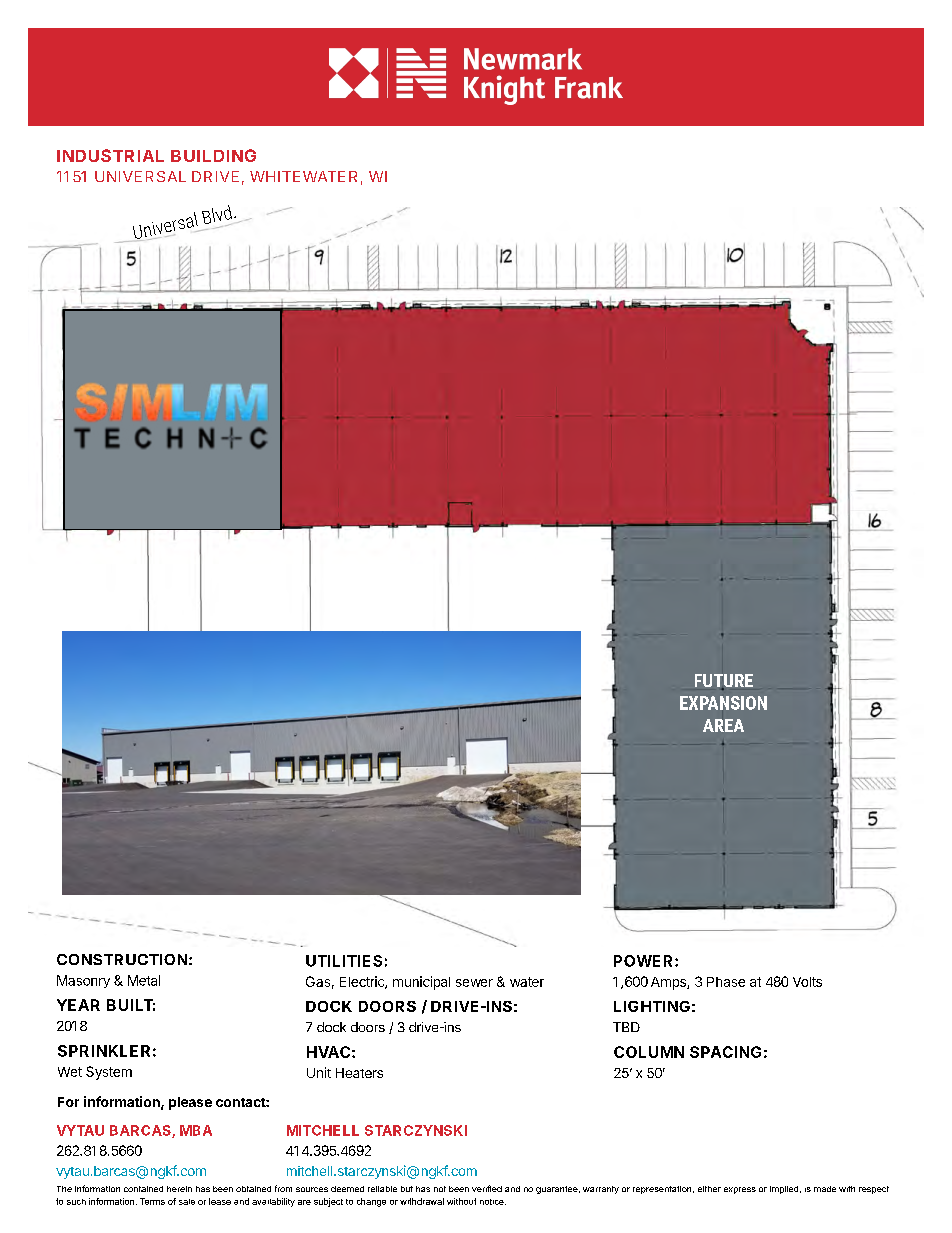 The image size is (952, 1233). I want to click on implied, so click(785, 1190).
